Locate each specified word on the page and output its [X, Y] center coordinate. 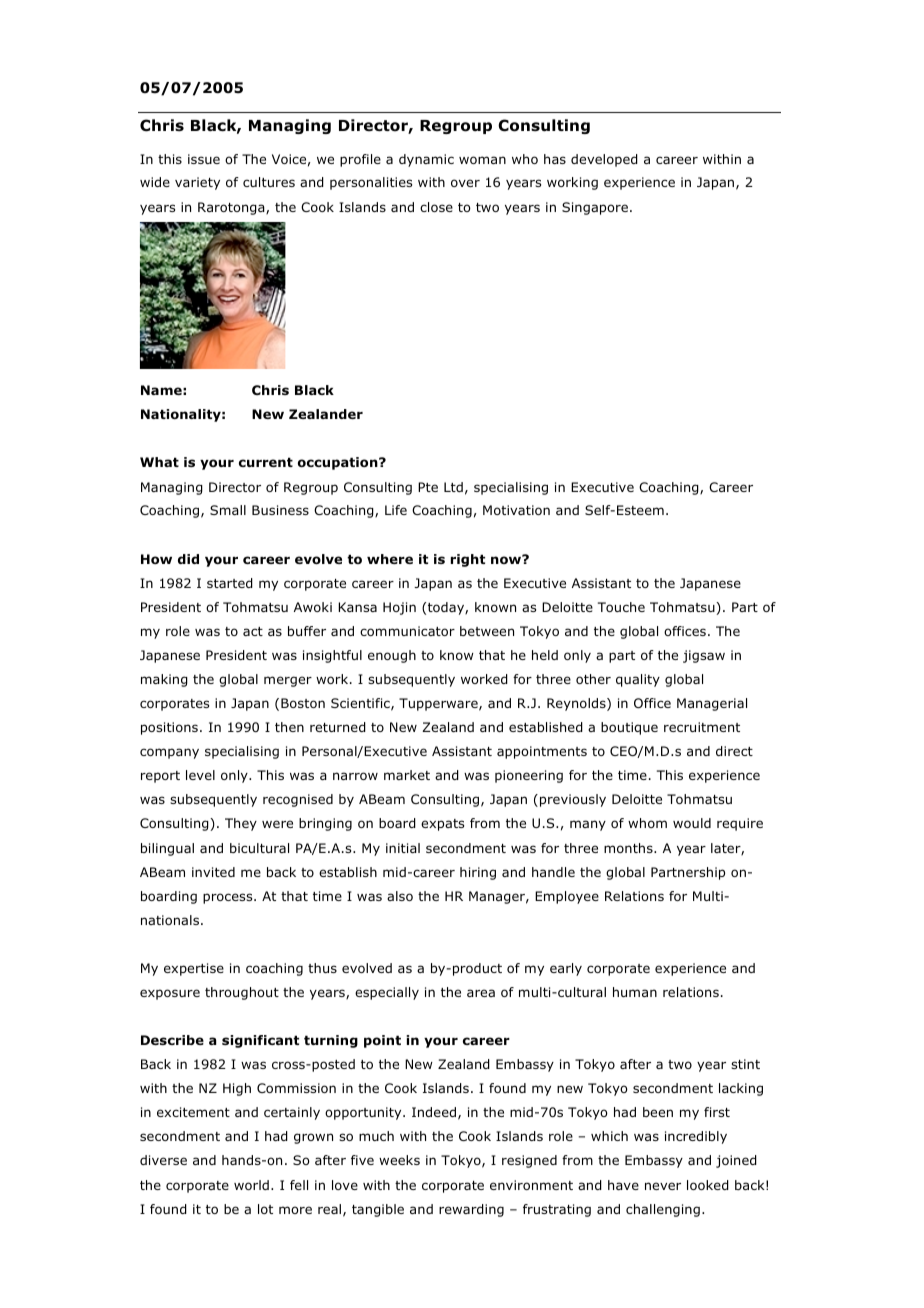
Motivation [516, 510]
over [465, 183]
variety [197, 183]
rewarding [471, 1210]
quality [638, 680]
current [266, 462]
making [164, 680]
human [635, 992]
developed [604, 160]
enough [392, 656]
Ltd [453, 487]
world [251, 1185]
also [400, 896]
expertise [194, 969]
